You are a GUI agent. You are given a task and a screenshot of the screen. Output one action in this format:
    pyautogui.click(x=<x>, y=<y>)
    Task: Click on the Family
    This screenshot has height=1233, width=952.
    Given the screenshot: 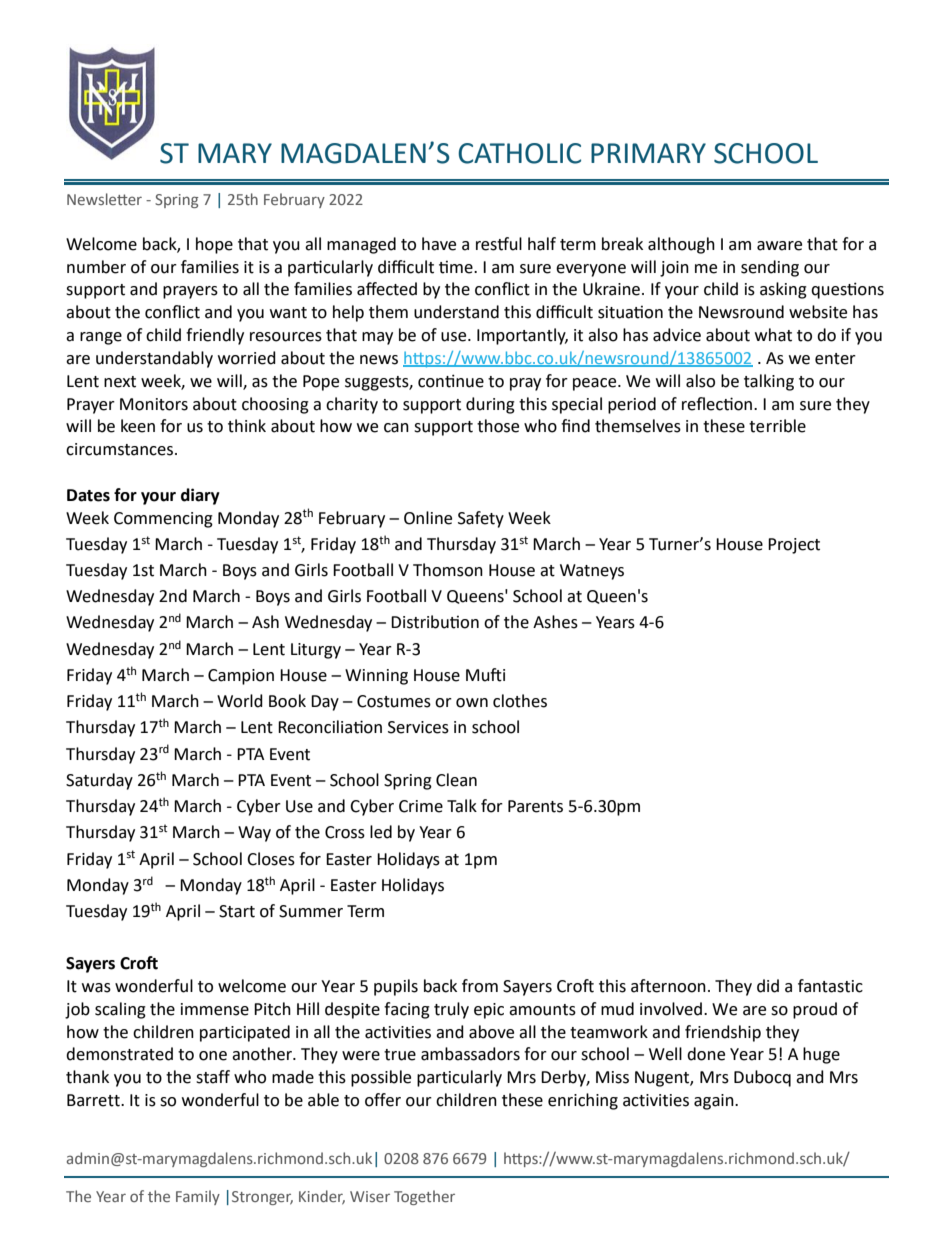 What is the action you would take?
    pyautogui.click(x=198, y=1197)
